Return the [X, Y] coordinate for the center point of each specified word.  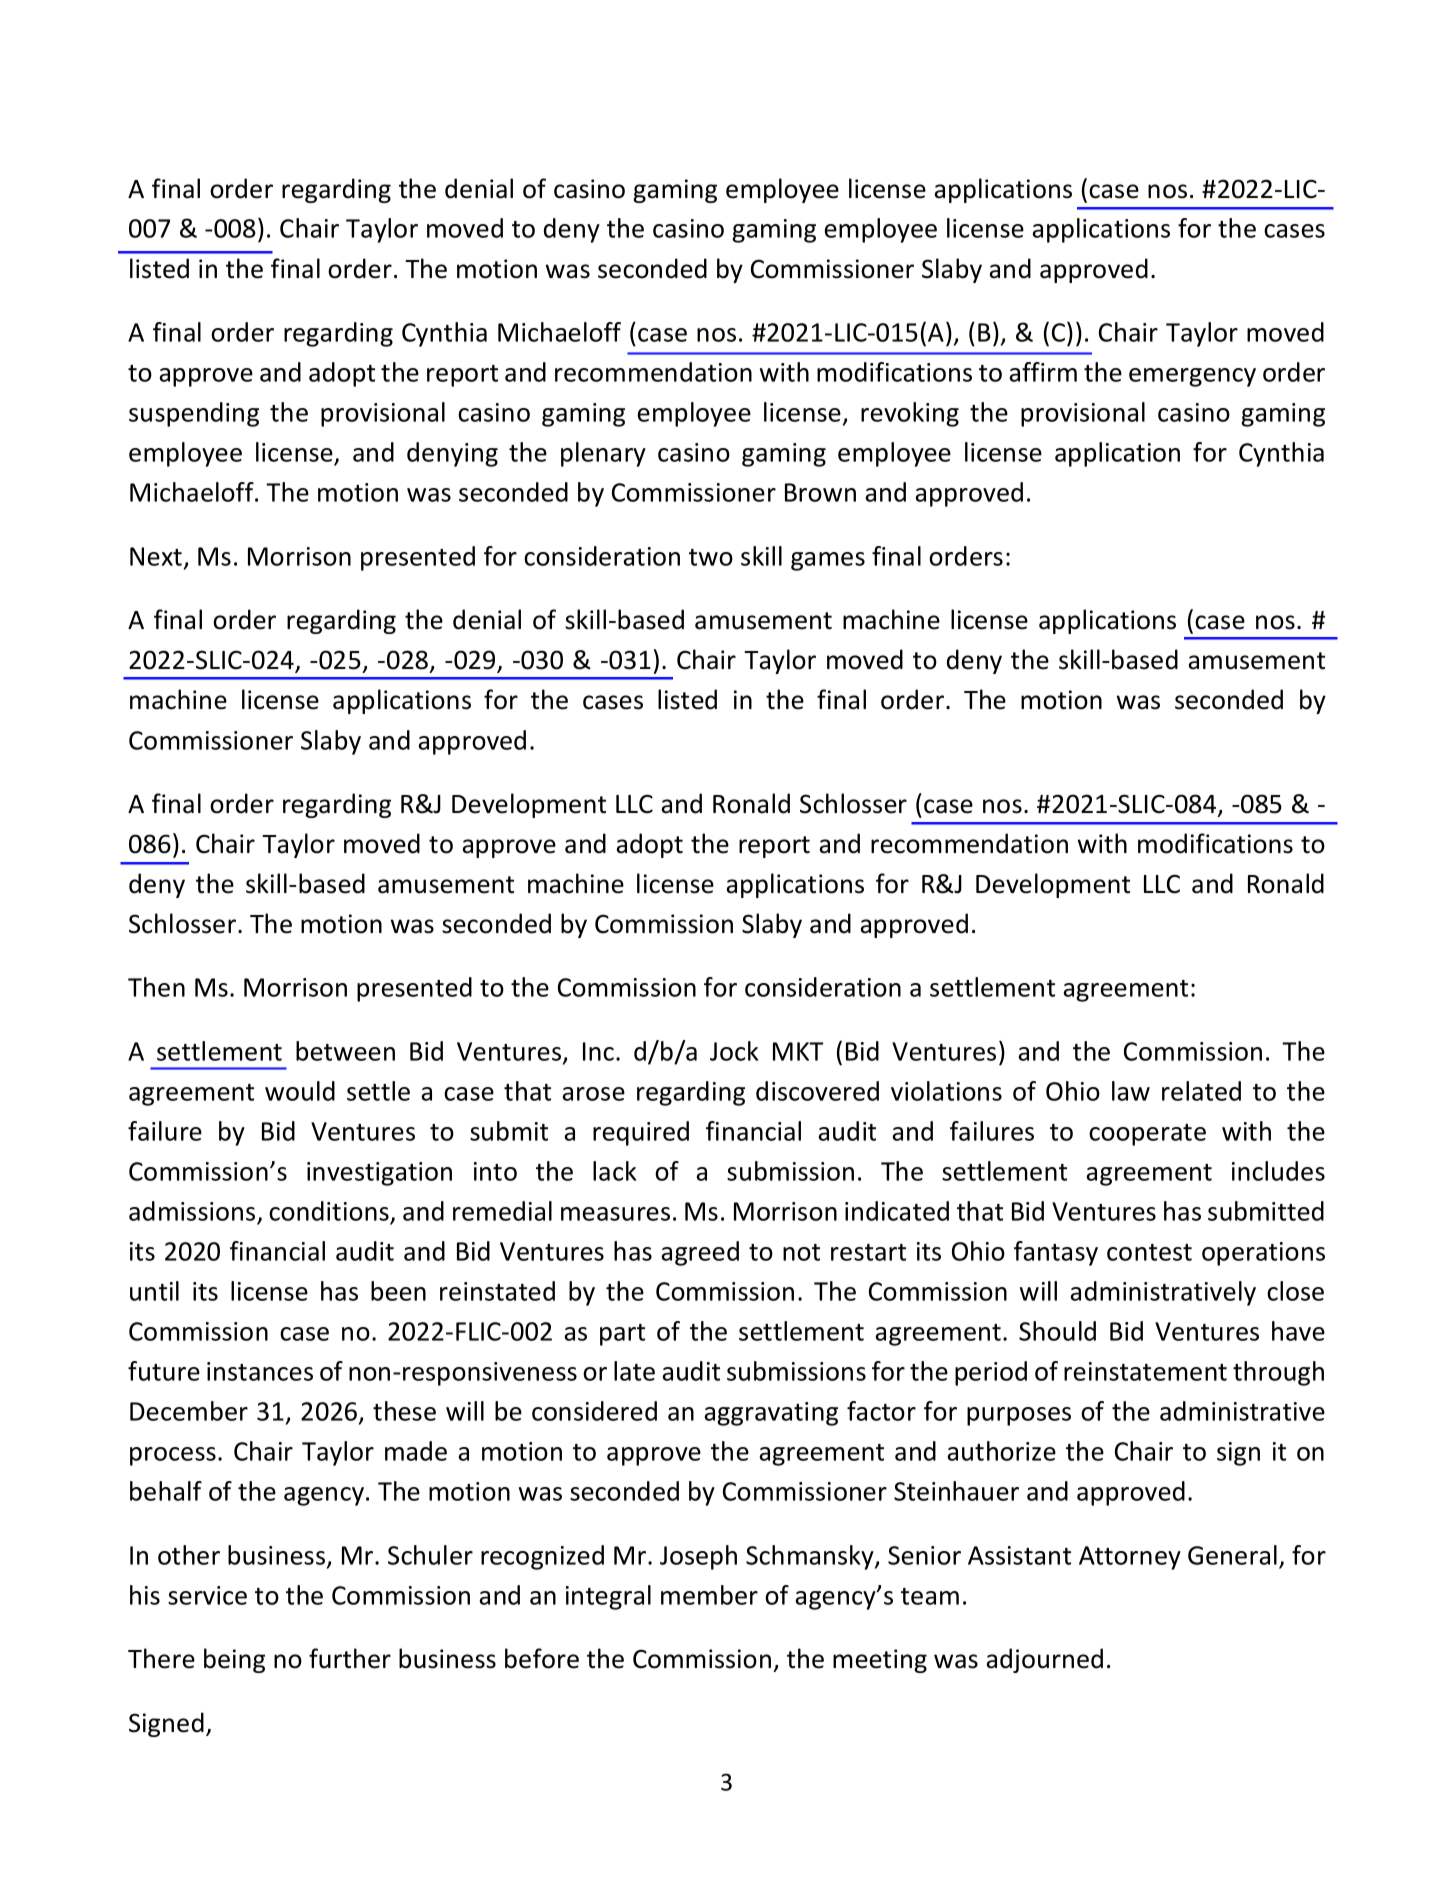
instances [260, 1371]
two [711, 557]
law [1131, 1091]
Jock [734, 1051]
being [234, 1660]
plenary [603, 454]
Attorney [1130, 1558]
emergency [1192, 377]
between [345, 1051]
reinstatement [1145, 1371]
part [622, 1335]
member [709, 1595]
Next [156, 556]
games [828, 561]
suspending [194, 414]
